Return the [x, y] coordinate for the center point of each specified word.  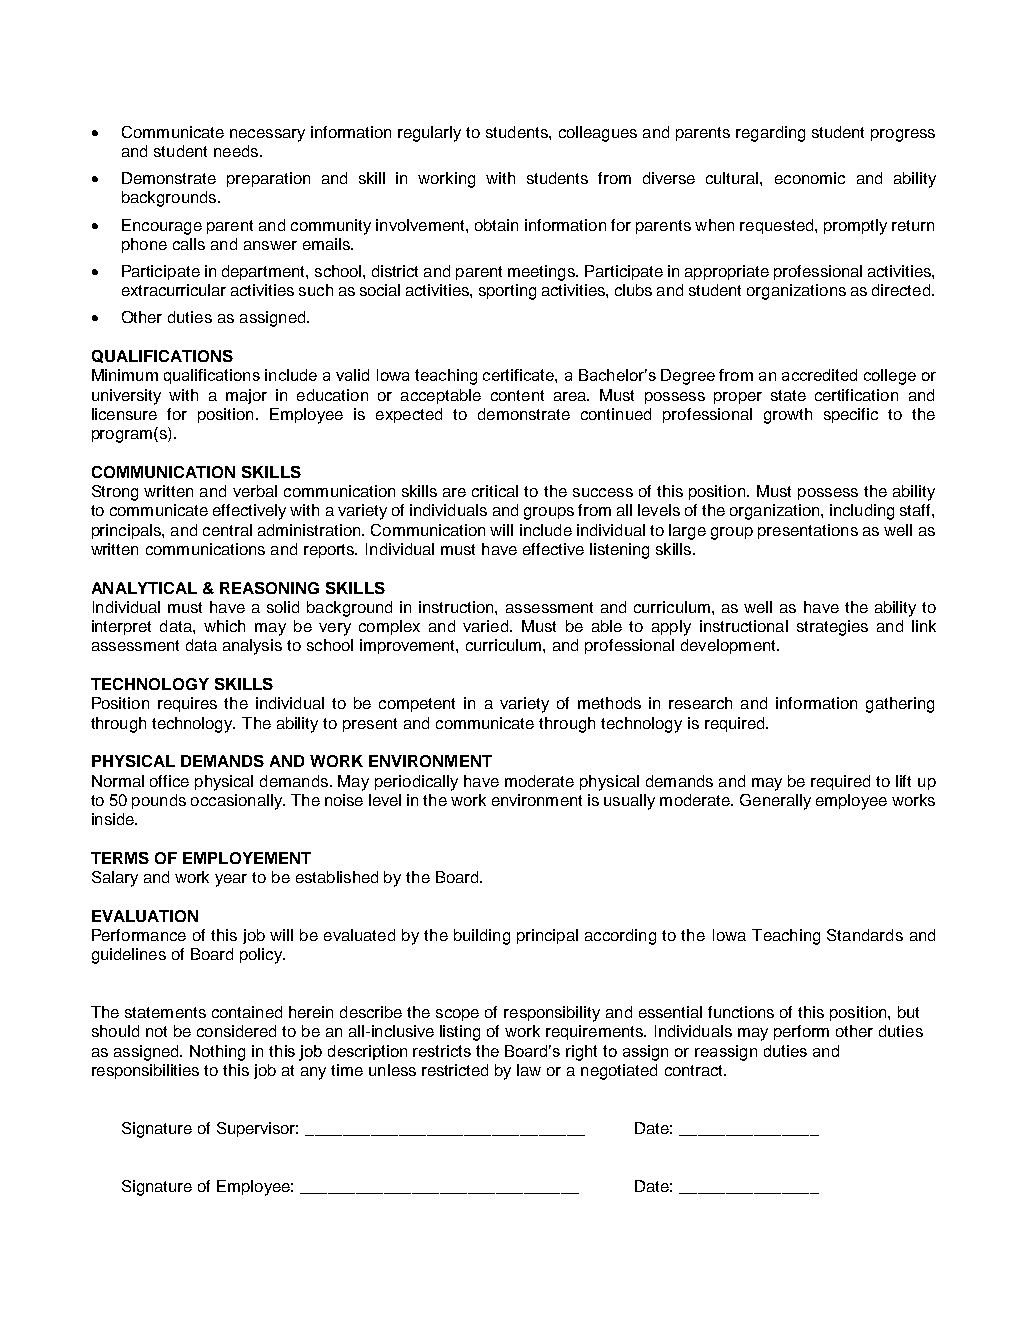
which [224, 626]
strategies [832, 628]
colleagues [598, 134]
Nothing [217, 1053]
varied [485, 626]
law [529, 1070]
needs [237, 151]
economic [810, 178]
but [908, 1012]
